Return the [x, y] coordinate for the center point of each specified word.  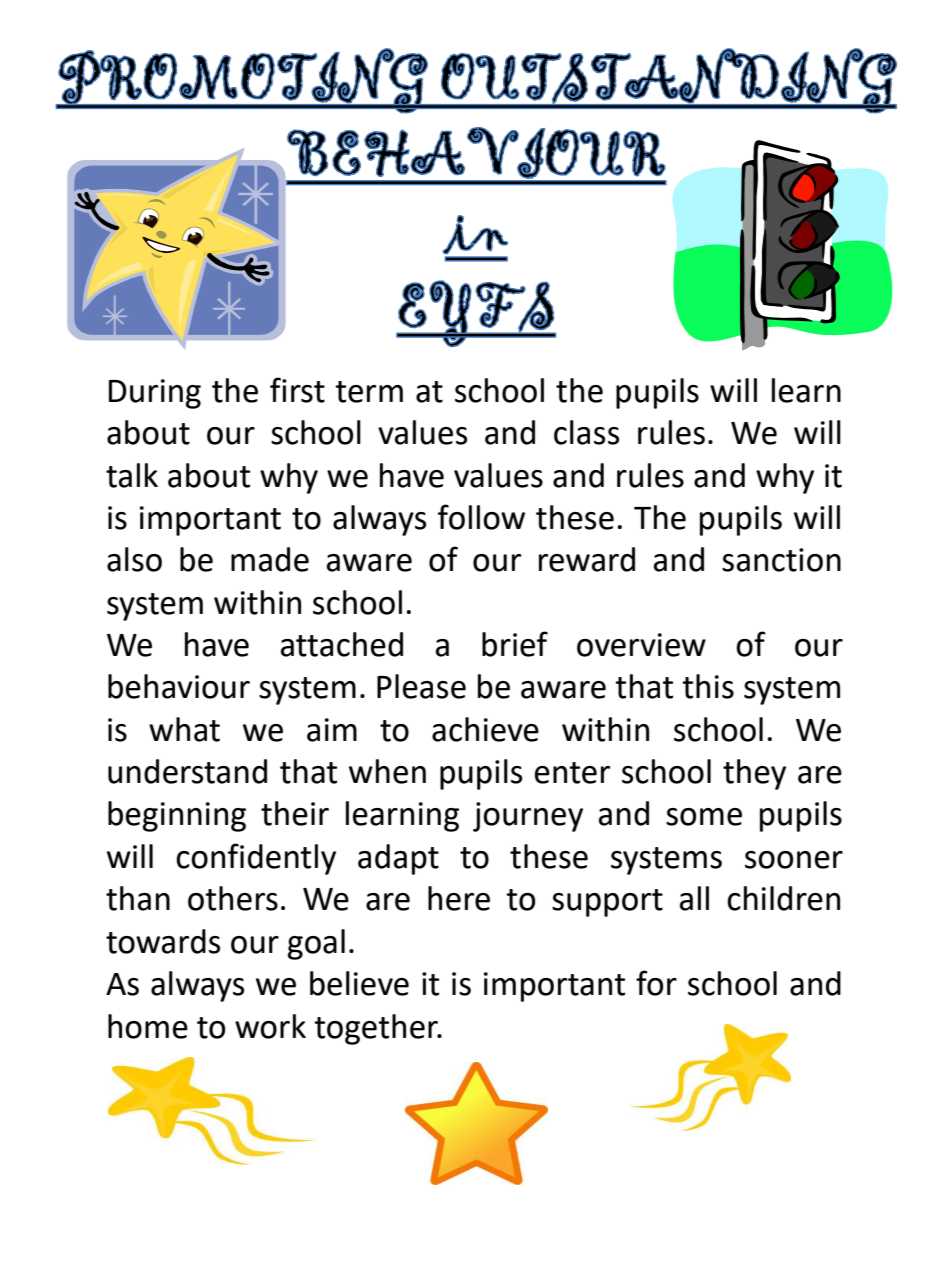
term [369, 392]
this [708, 686]
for [656, 983]
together [377, 1029]
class [586, 432]
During [155, 394]
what [184, 729]
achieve [485, 729]
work [270, 1026]
